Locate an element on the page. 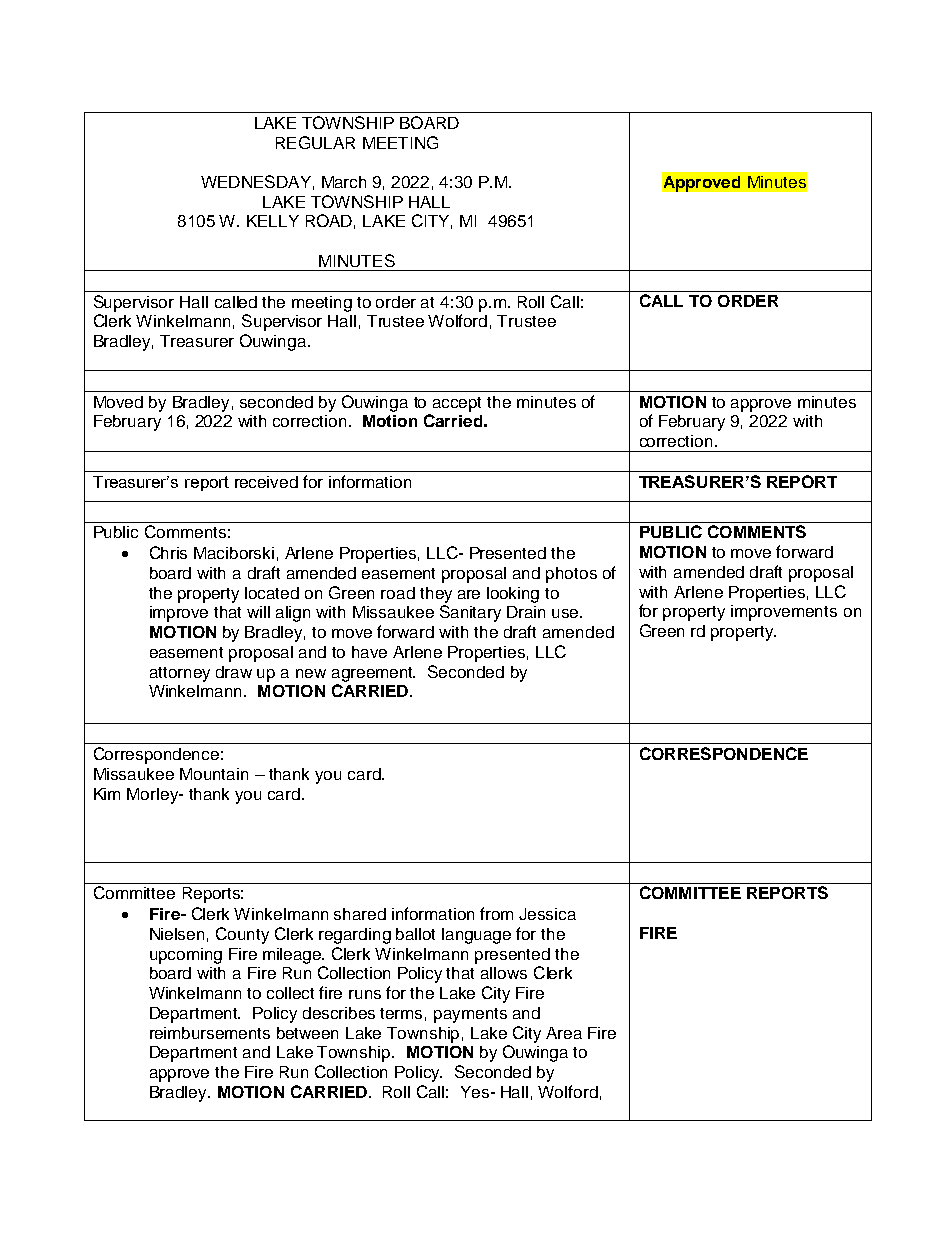  align is located at coordinates (293, 614).
